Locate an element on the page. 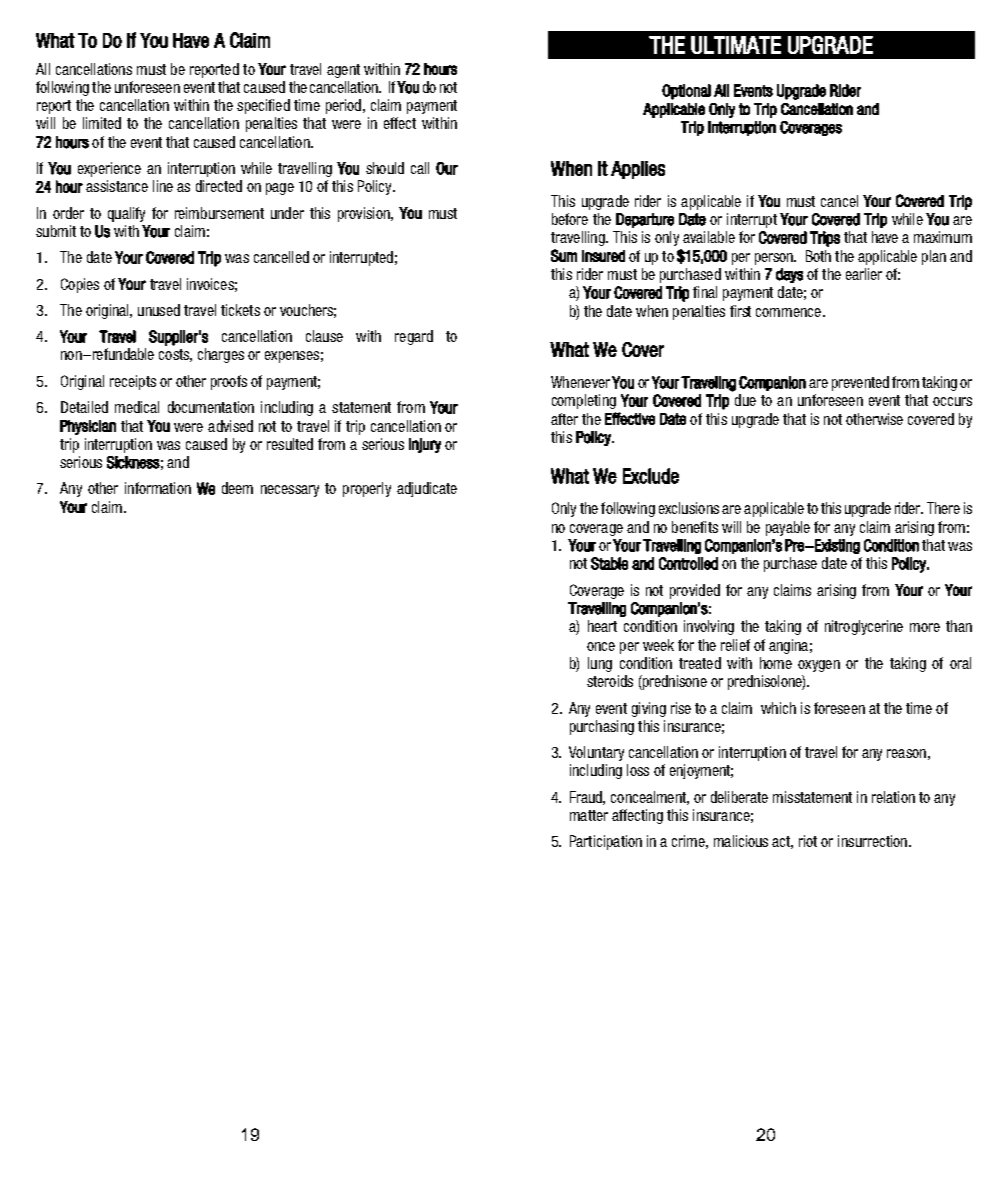 The width and height of the image is (1008, 1188). Sickness is located at coordinates (133, 462).
